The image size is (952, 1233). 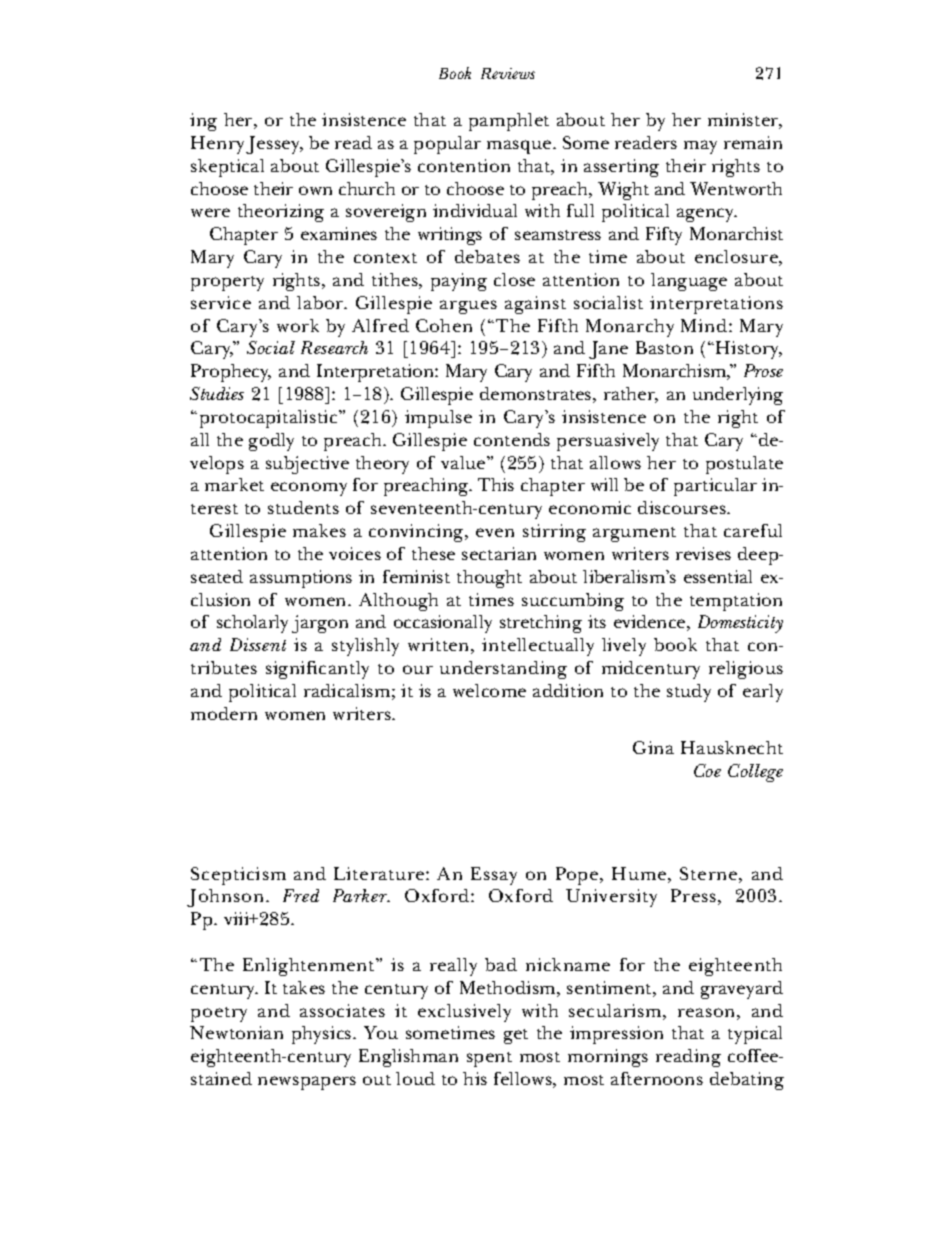 I want to click on pamphlet, so click(x=509, y=122).
